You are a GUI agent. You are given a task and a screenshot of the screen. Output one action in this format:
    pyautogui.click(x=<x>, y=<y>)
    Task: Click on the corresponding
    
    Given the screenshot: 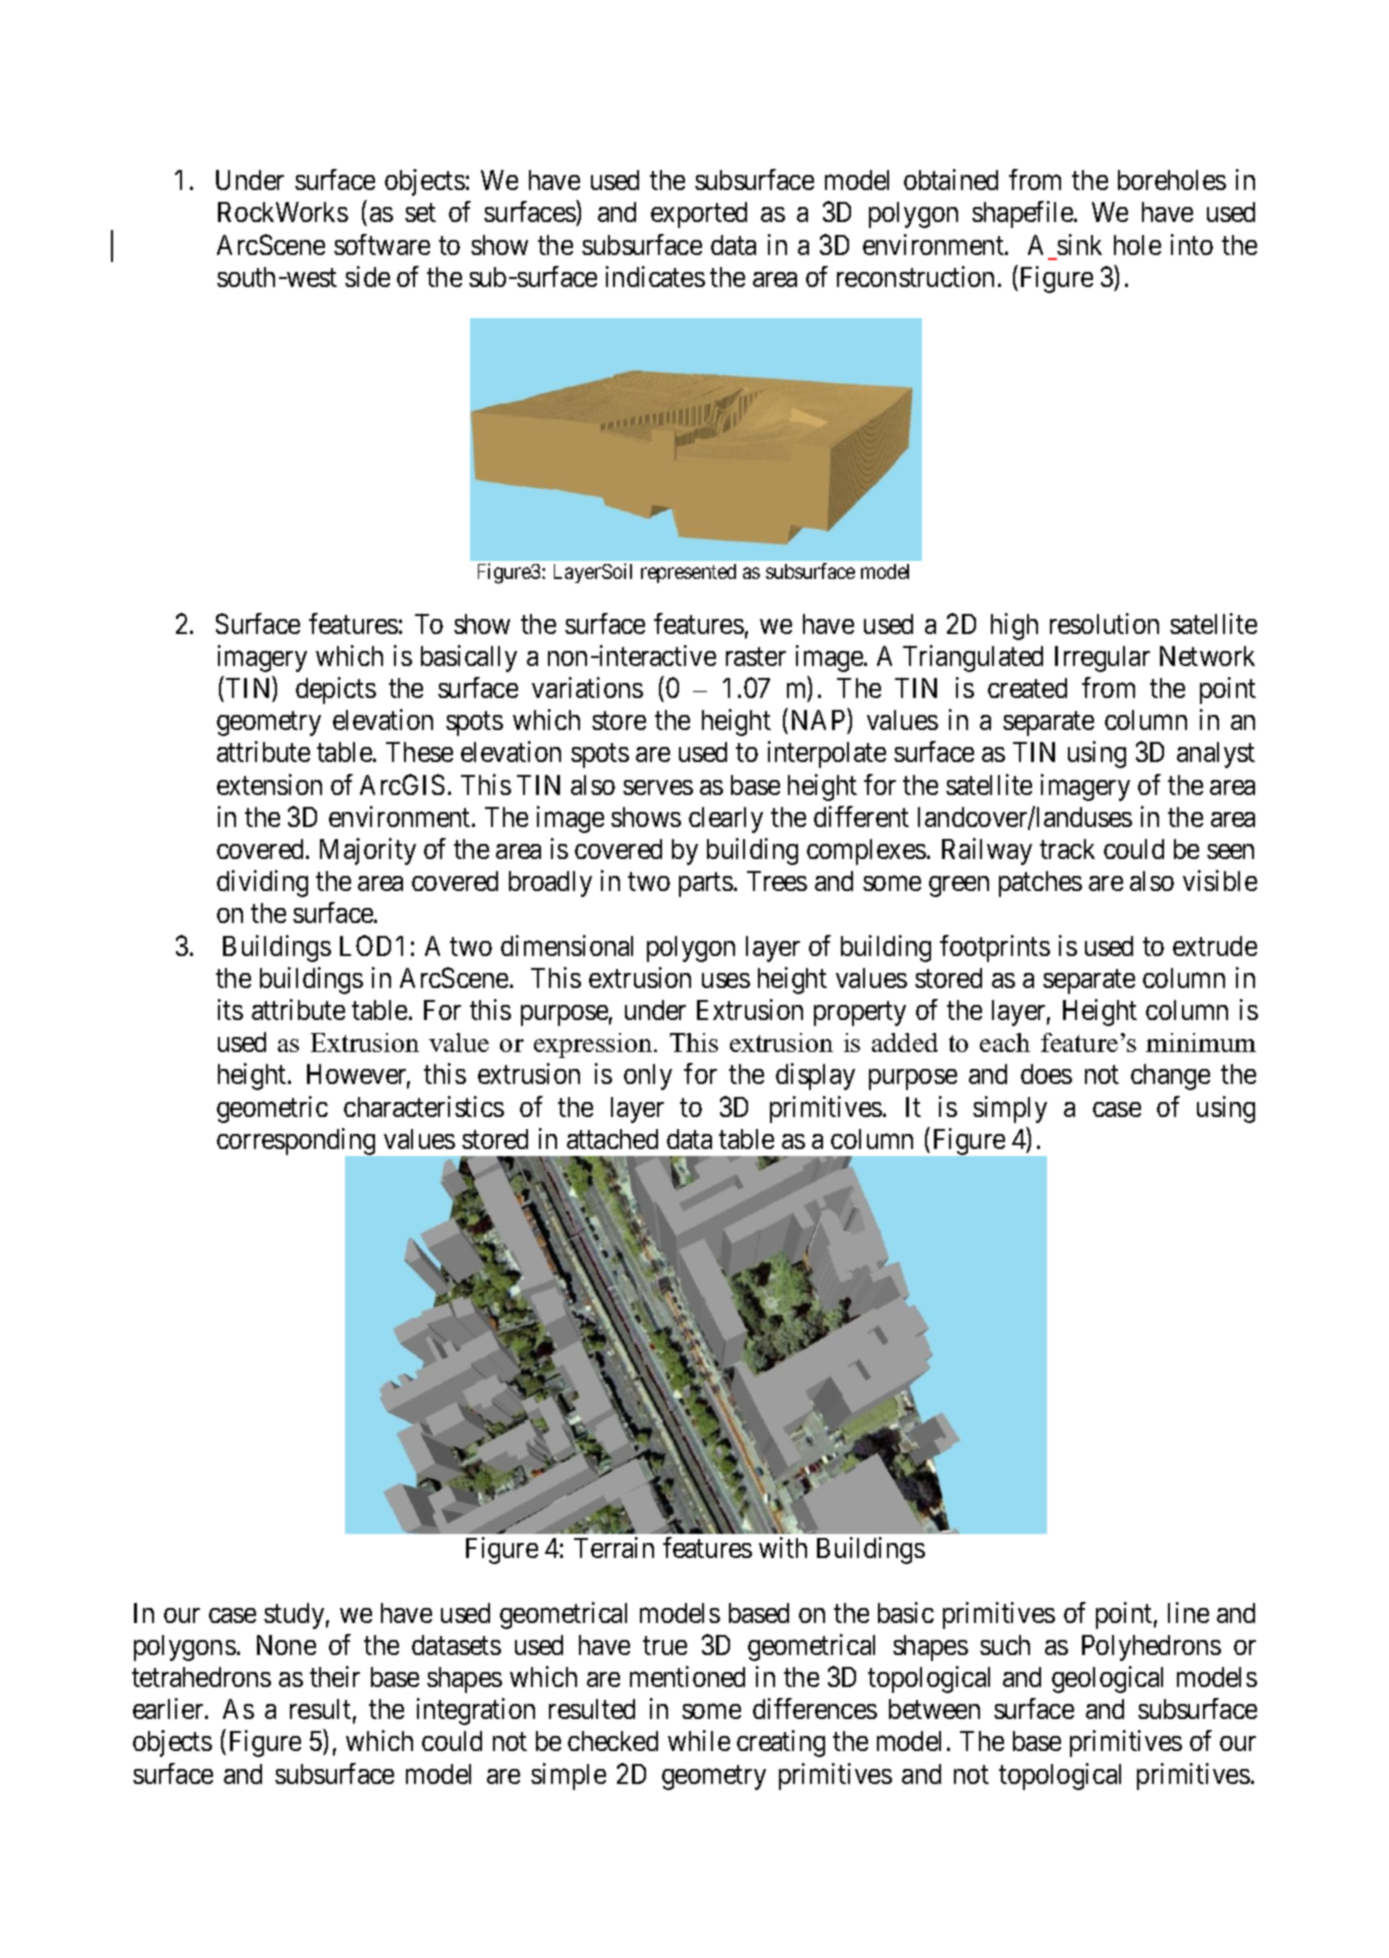 What is the action you would take?
    pyautogui.click(x=297, y=1143)
